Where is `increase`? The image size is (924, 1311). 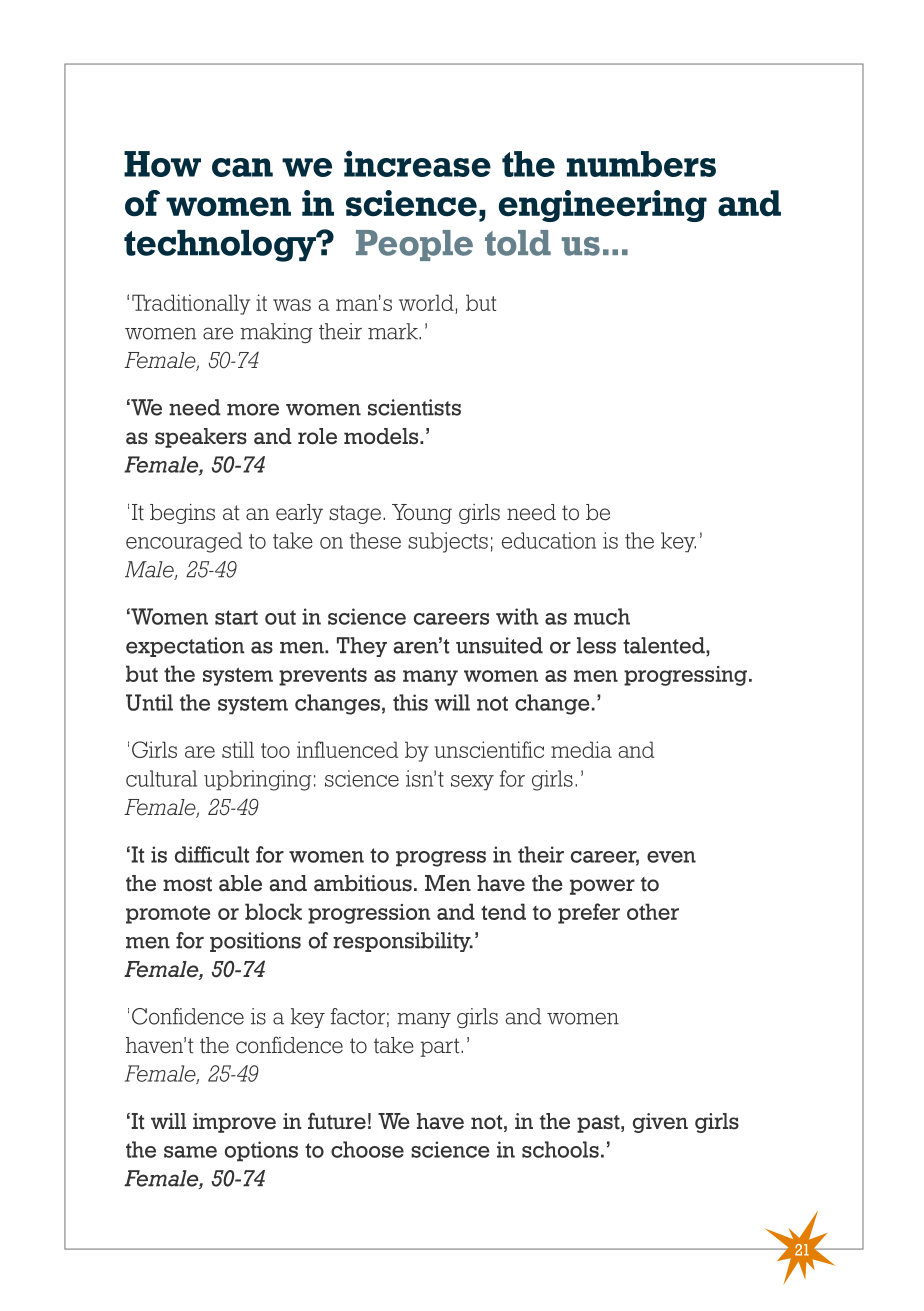
increase is located at coordinates (417, 163).
